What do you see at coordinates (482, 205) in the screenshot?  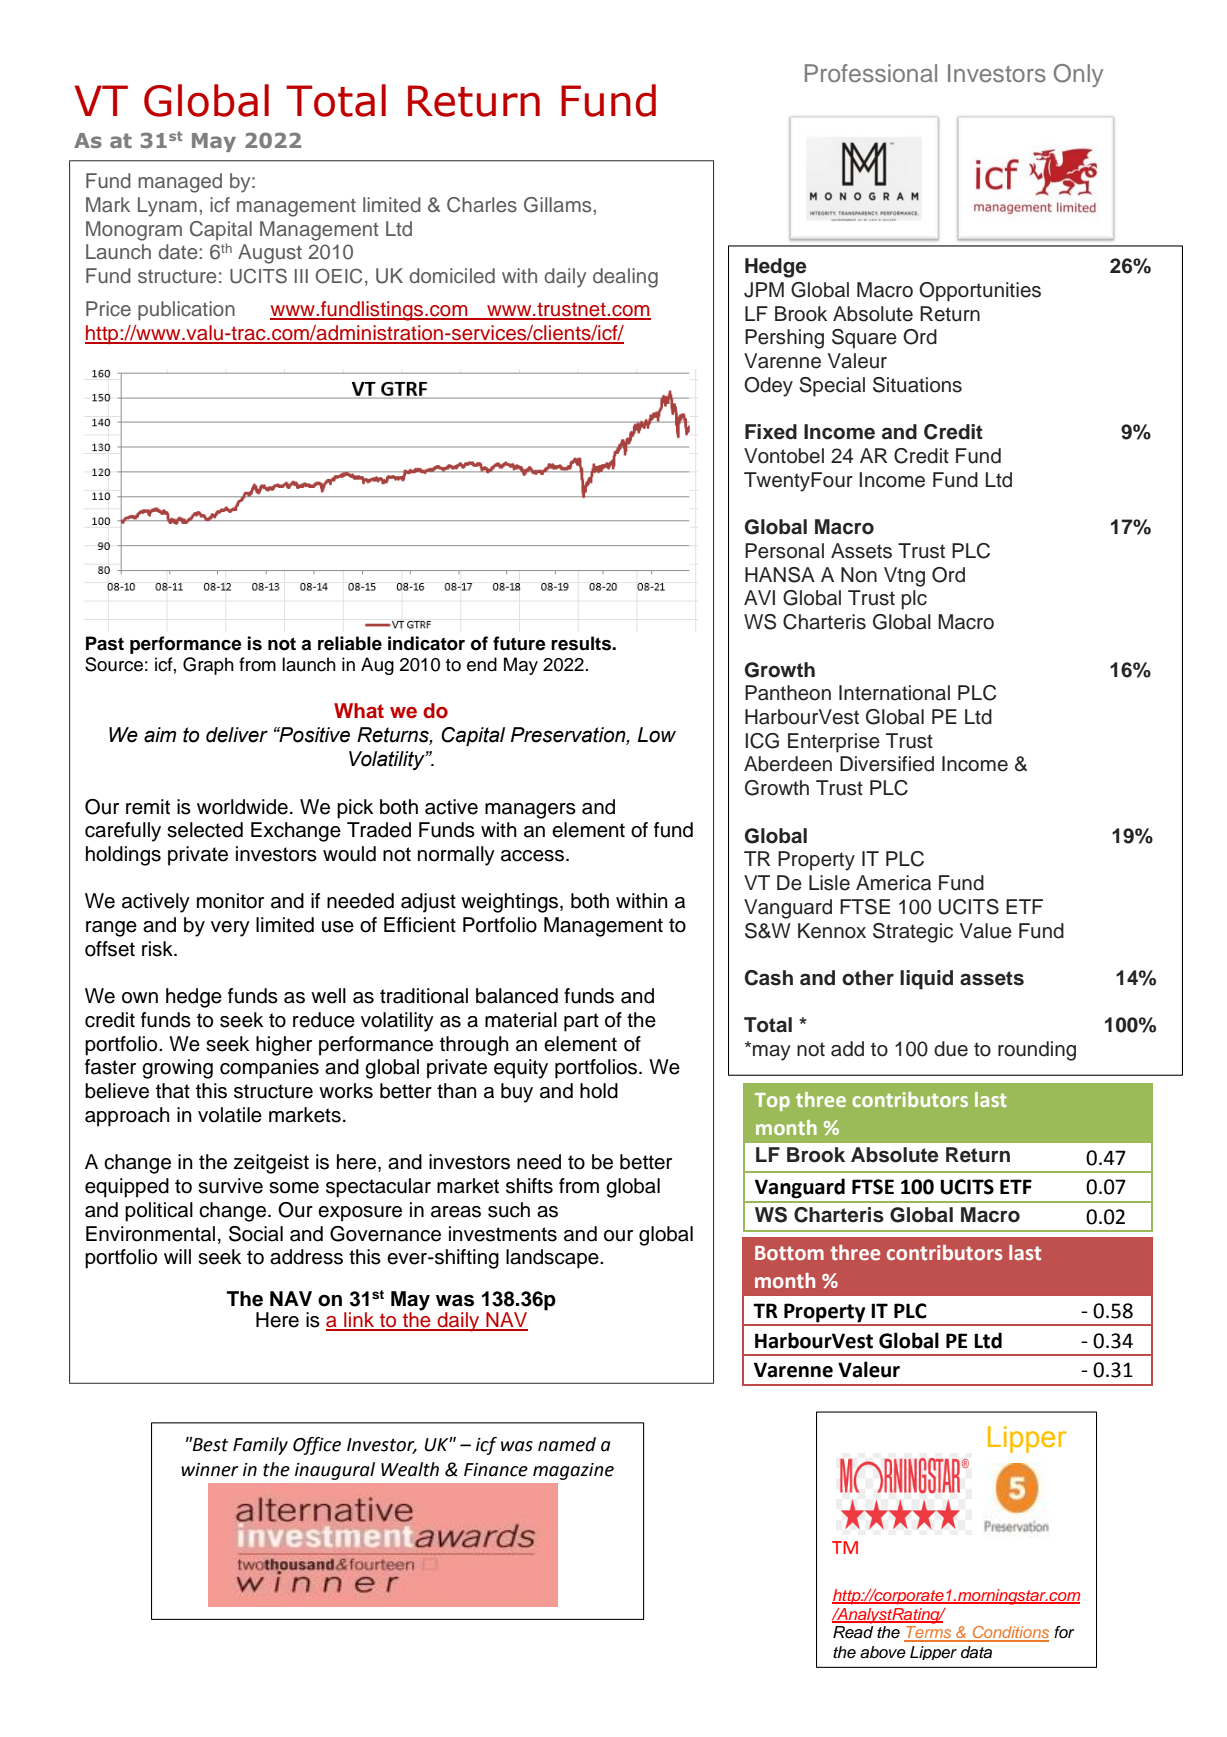 I see `Charles` at bounding box center [482, 205].
